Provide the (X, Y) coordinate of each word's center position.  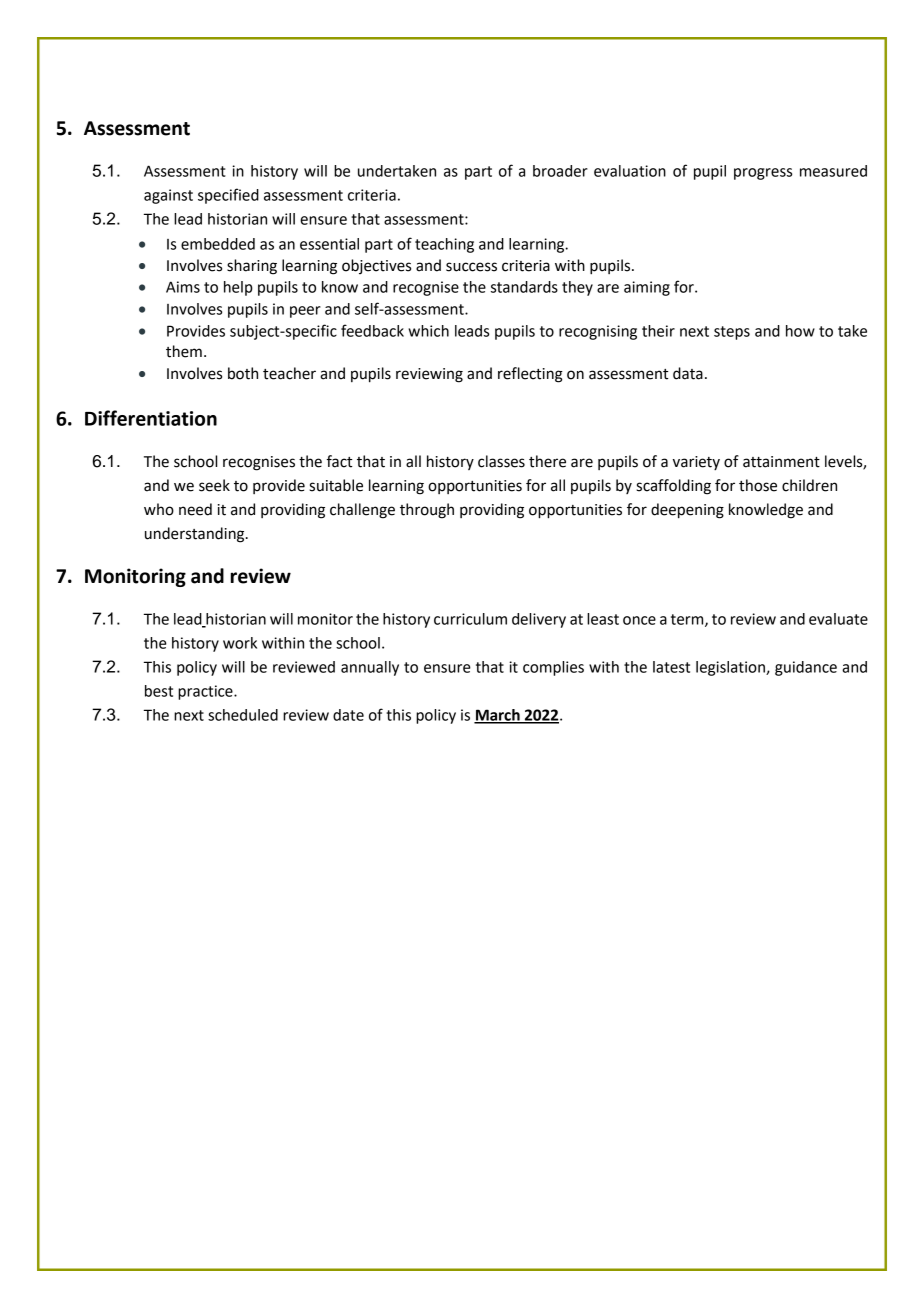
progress (763, 174)
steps (732, 333)
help (238, 288)
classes (501, 461)
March (498, 716)
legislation (731, 668)
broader (560, 171)
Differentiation (151, 418)
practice (206, 692)
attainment (781, 462)
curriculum (470, 619)
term (688, 620)
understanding (196, 535)
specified (228, 196)
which (428, 331)
